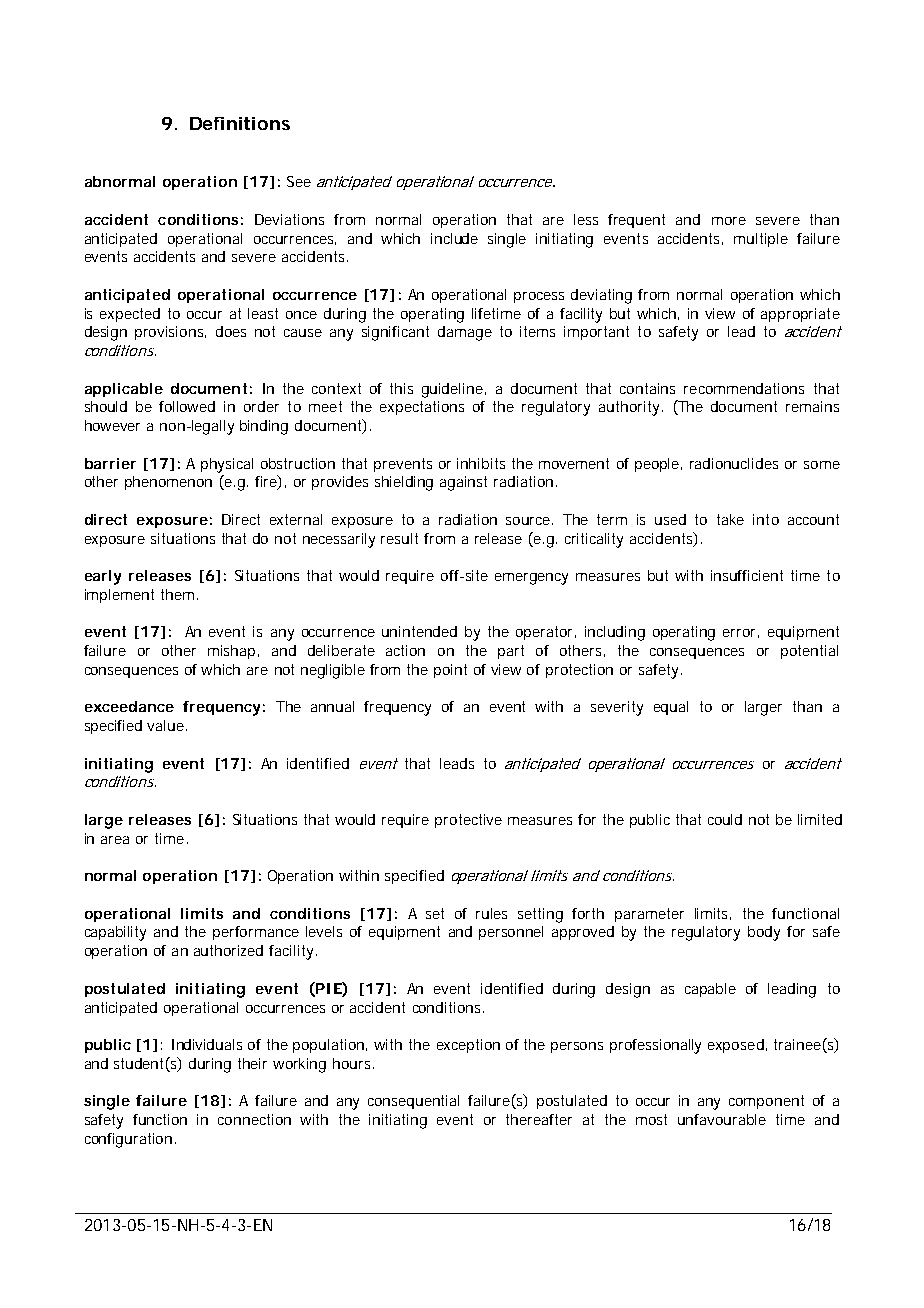 This screenshot has height=1308, width=924. What do you see at coordinates (413, 1102) in the screenshot?
I see `consequential` at bounding box center [413, 1102].
